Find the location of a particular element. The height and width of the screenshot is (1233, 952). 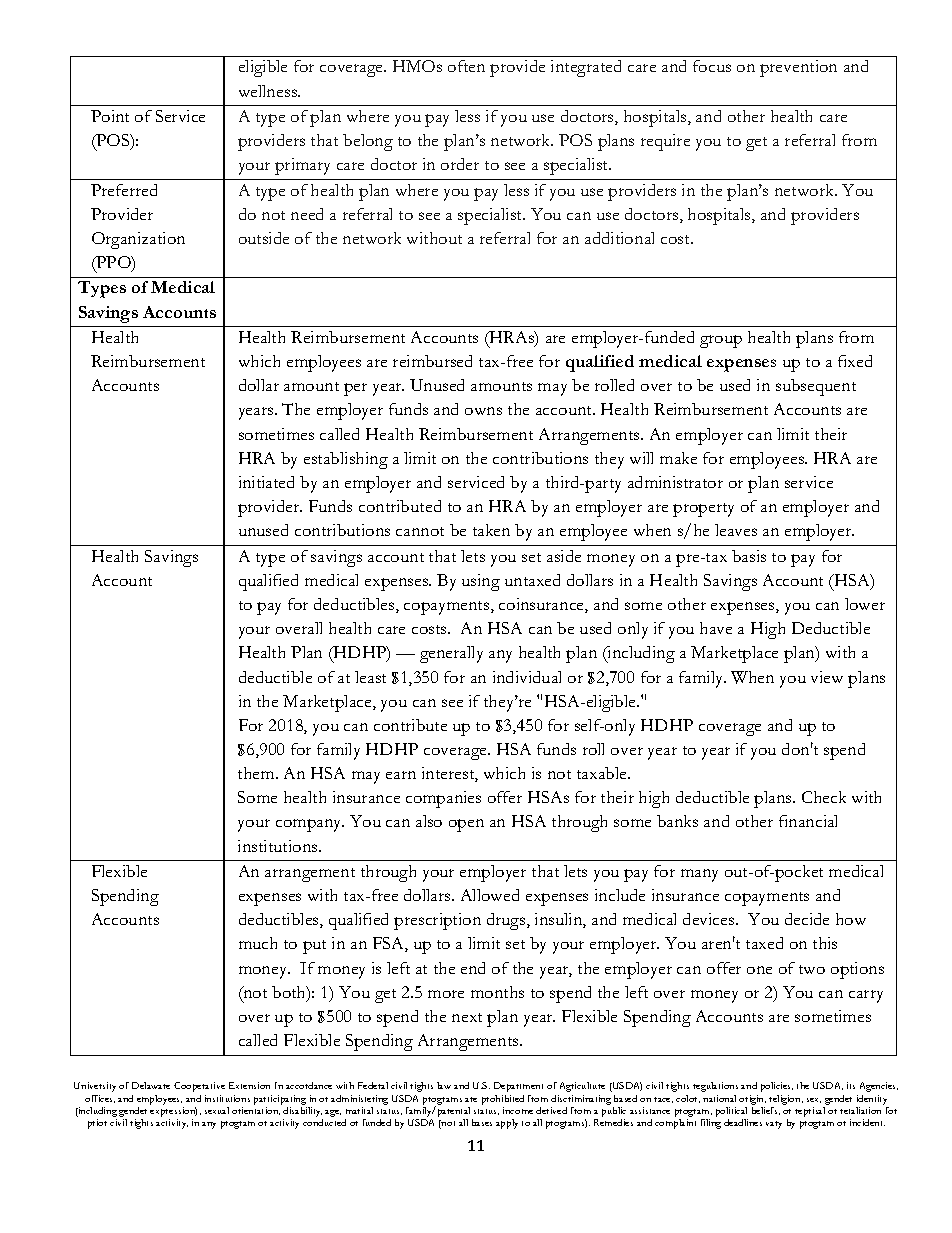

wellness is located at coordinates (269, 91).
